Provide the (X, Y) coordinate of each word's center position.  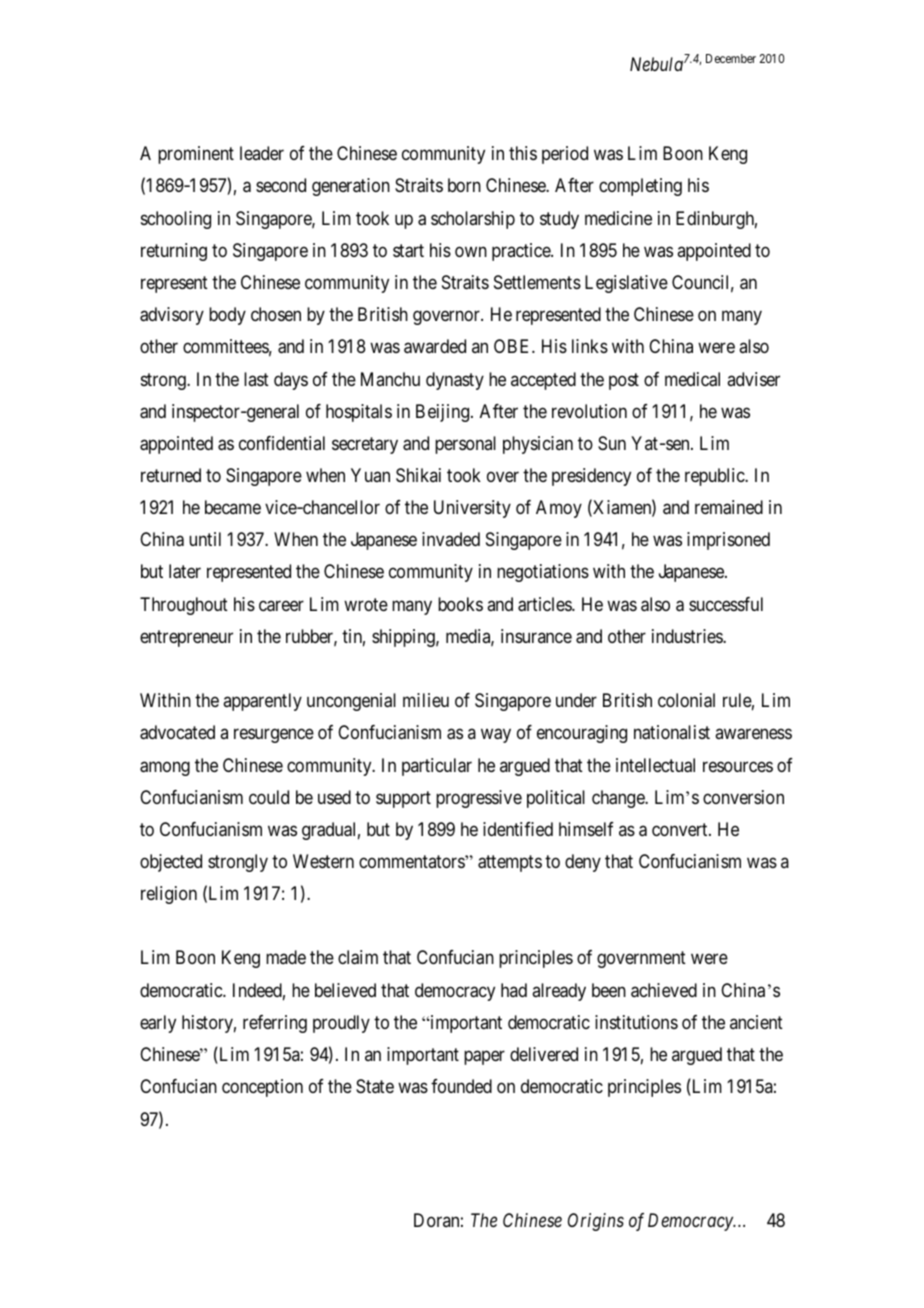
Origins (596, 1222)
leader (262, 153)
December (731, 58)
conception (262, 1088)
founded (461, 1086)
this (523, 153)
